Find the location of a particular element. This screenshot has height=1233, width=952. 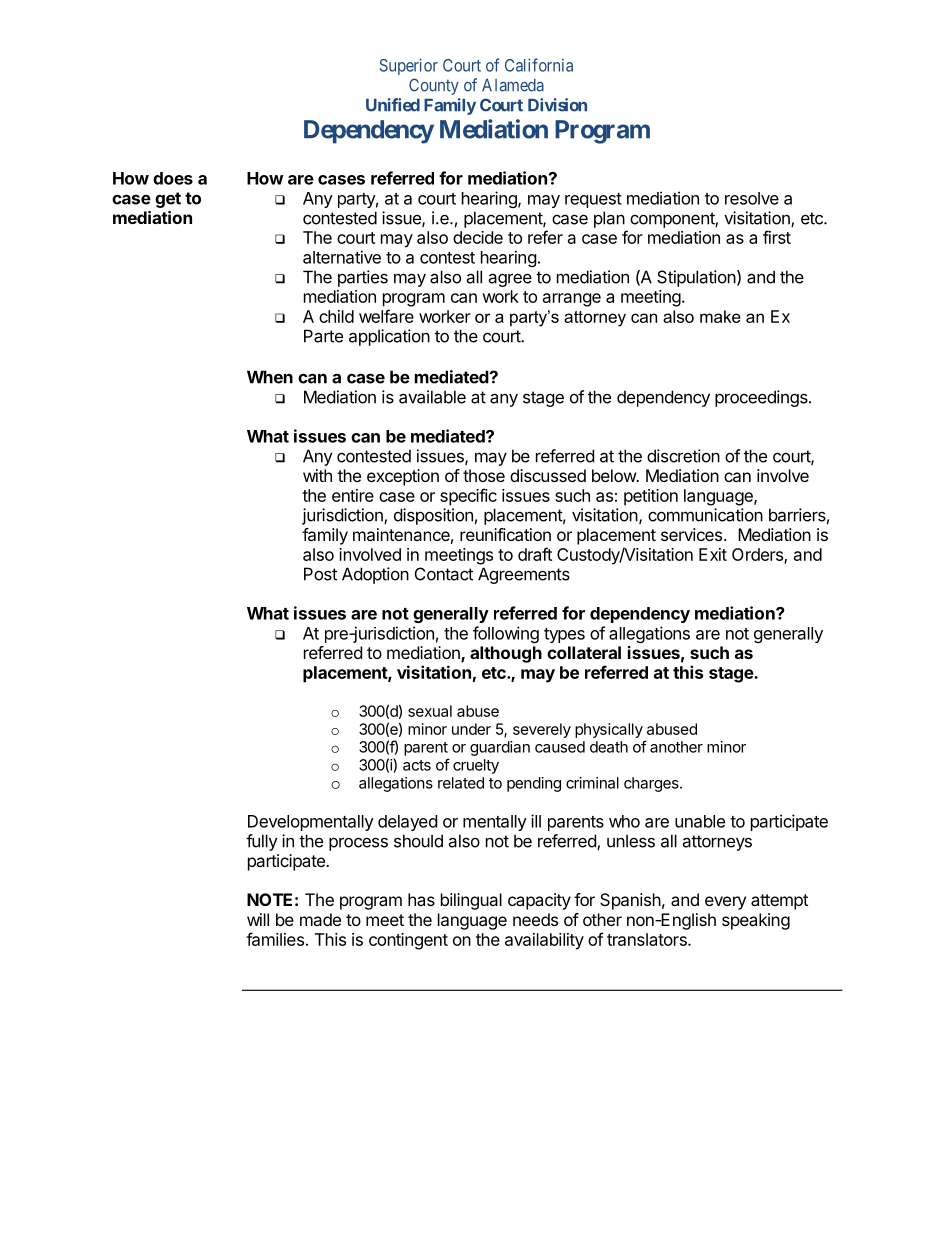

every is located at coordinates (725, 903).
